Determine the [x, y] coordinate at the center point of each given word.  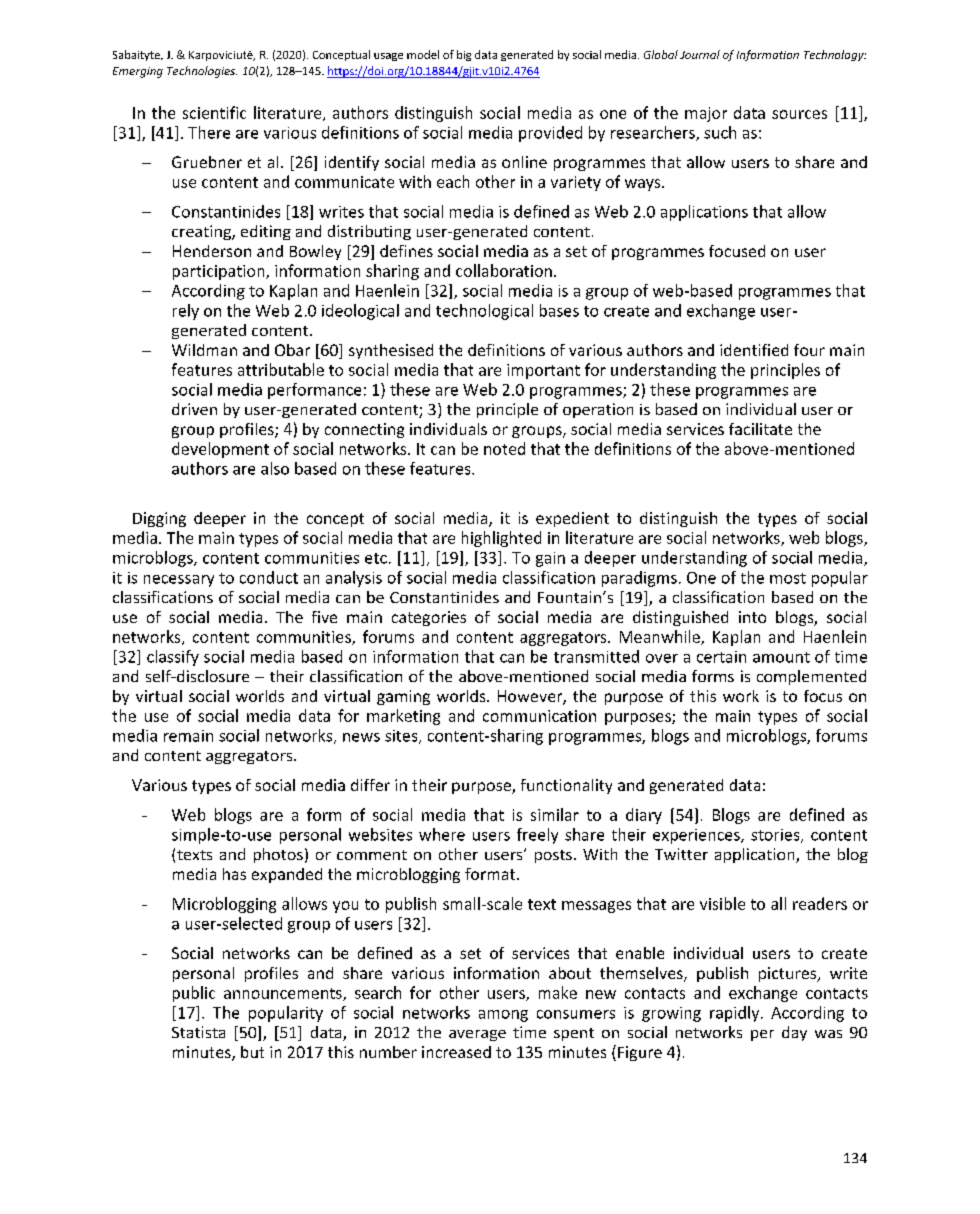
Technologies [202, 72]
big [464, 55]
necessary [179, 581]
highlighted [501, 539]
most [788, 578]
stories [776, 836]
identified [754, 350]
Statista [198, 1032]
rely [186, 312]
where [442, 834]
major [706, 114]
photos [278, 855]
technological [484, 312]
